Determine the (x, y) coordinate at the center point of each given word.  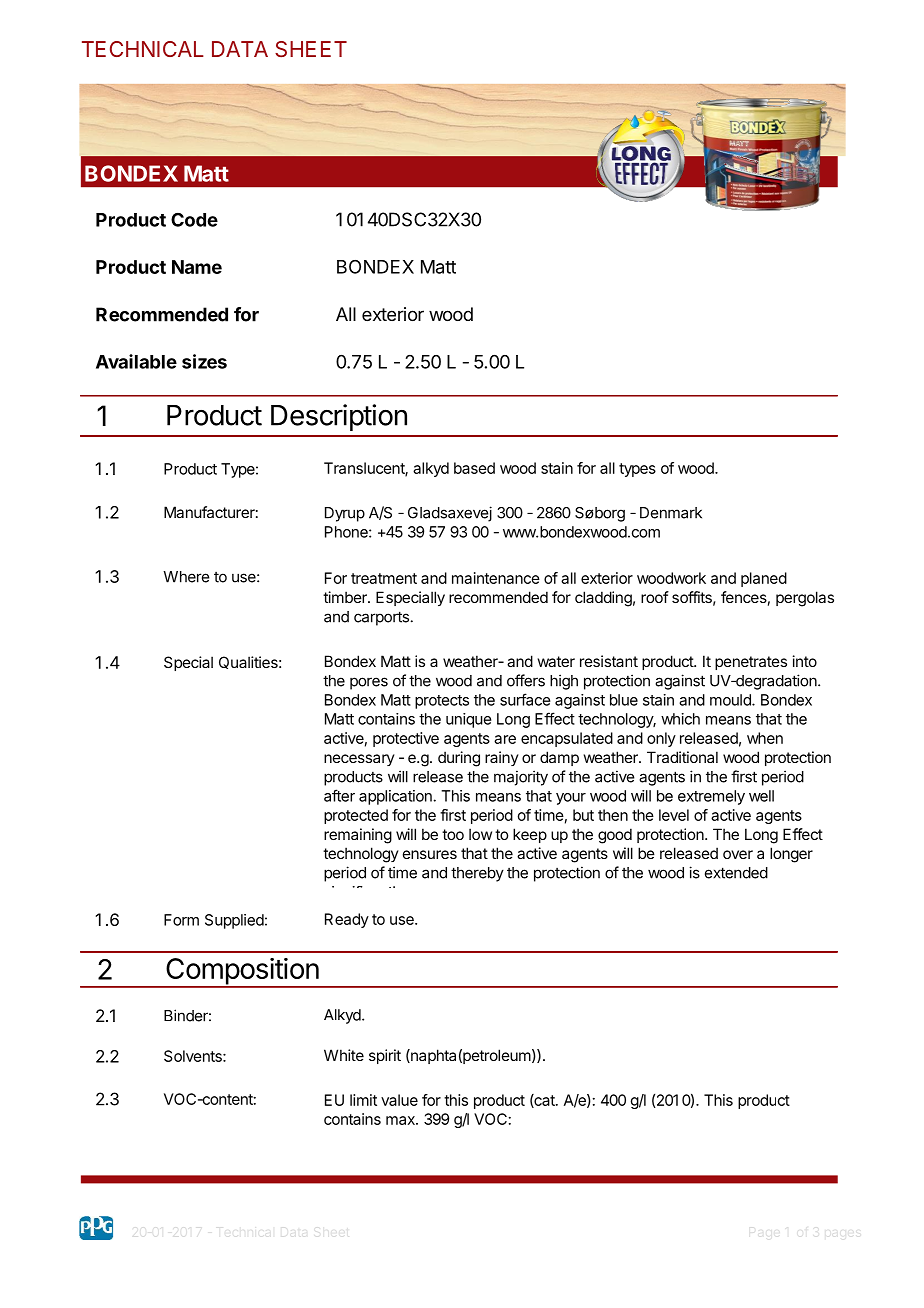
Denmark (671, 513)
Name (197, 267)
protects (442, 702)
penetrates (751, 663)
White (344, 1055)
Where (186, 577)
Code (194, 220)
